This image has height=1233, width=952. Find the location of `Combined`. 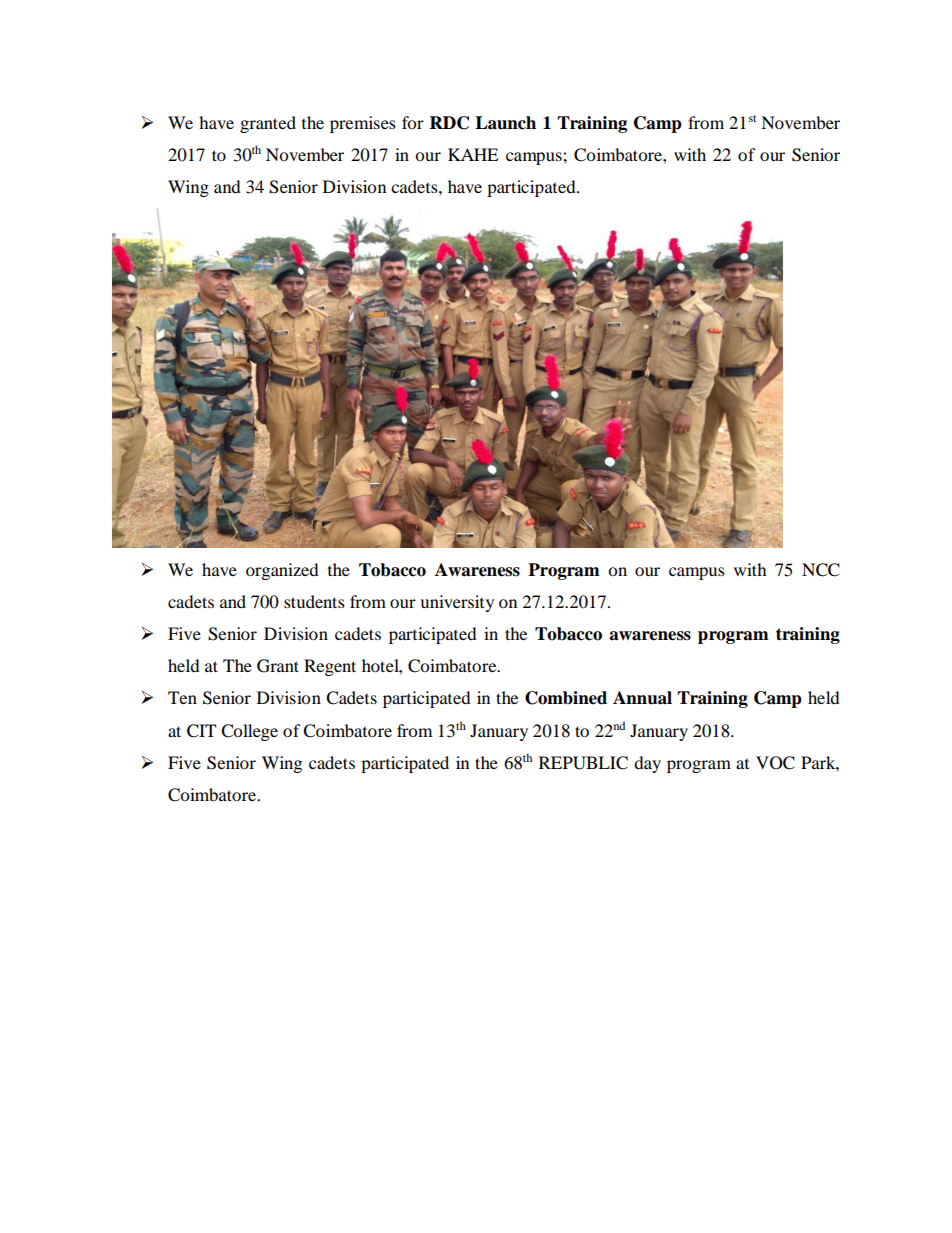

Combined is located at coordinates (566, 698).
